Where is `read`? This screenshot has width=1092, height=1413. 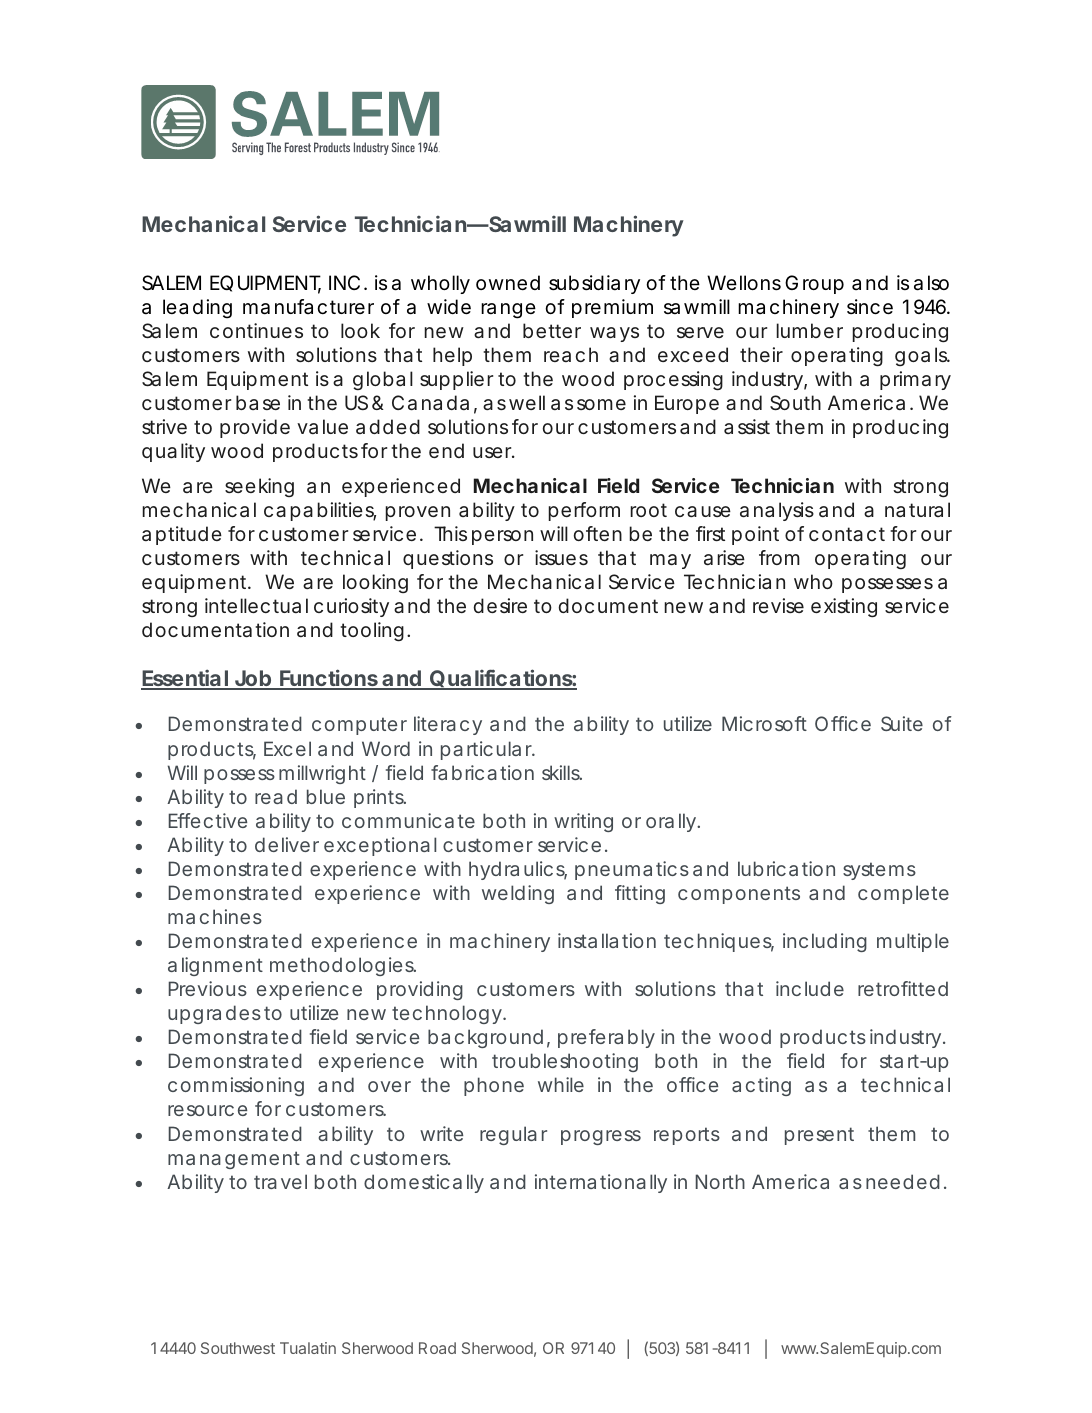
read is located at coordinates (276, 796).
